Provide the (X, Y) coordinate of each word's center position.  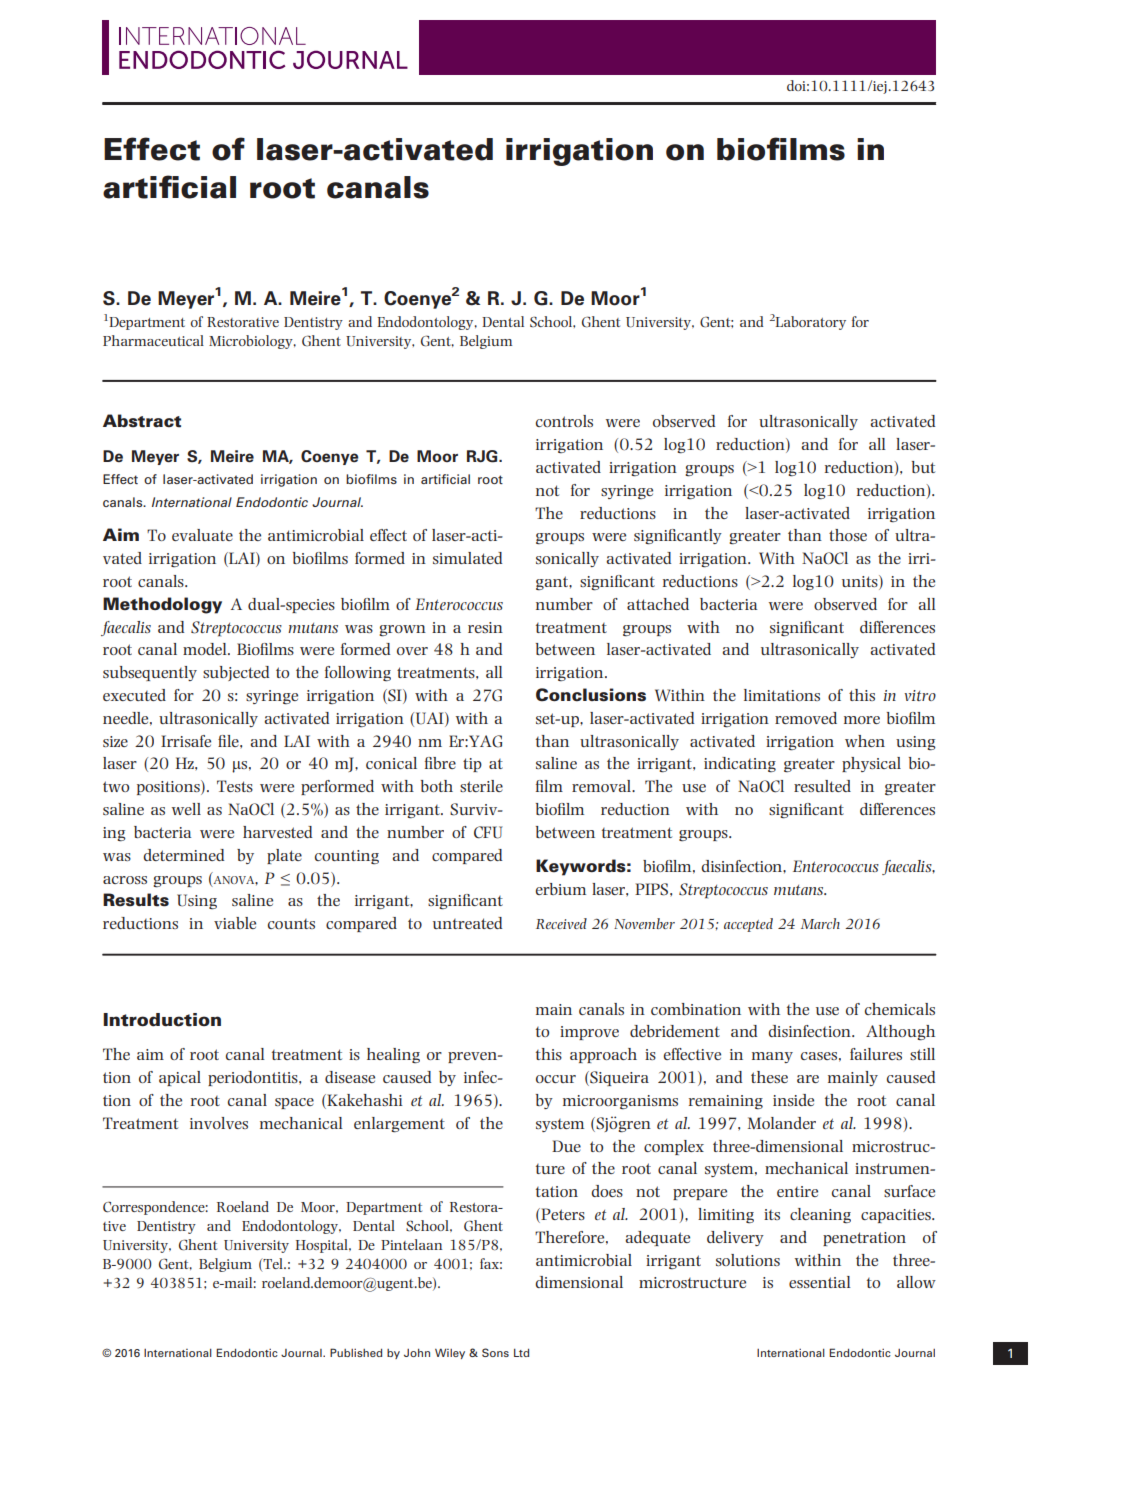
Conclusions (591, 695)
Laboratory (811, 323)
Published (356, 1352)
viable (235, 923)
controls (564, 421)
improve (589, 1033)
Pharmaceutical (153, 340)
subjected (236, 673)
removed (806, 718)
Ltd (521, 1353)
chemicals (900, 1009)
